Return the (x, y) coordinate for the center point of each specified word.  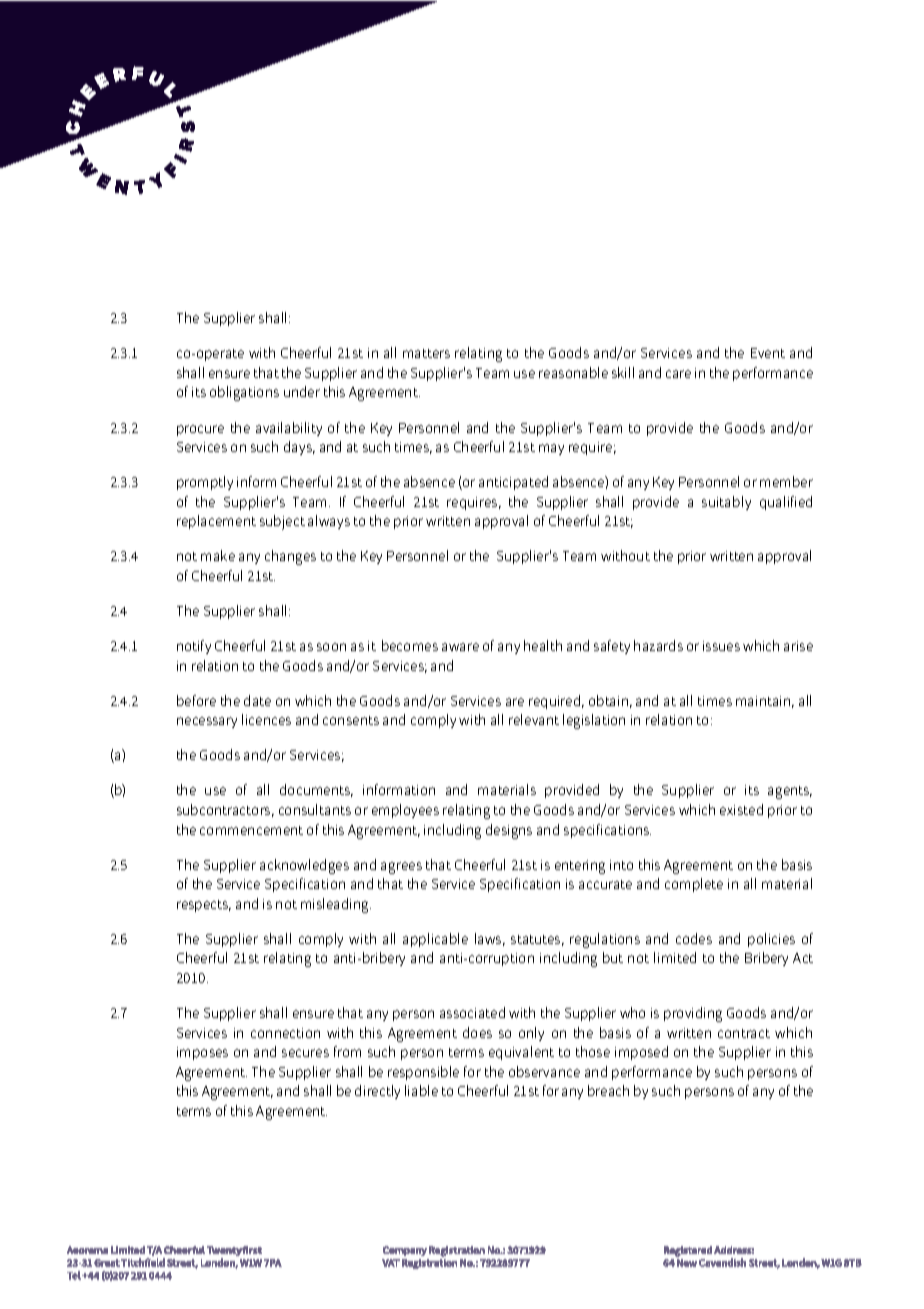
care (678, 374)
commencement (251, 830)
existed (741, 809)
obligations (244, 393)
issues (721, 646)
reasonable (573, 372)
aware (460, 647)
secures (305, 1053)
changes (290, 557)
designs (509, 831)
